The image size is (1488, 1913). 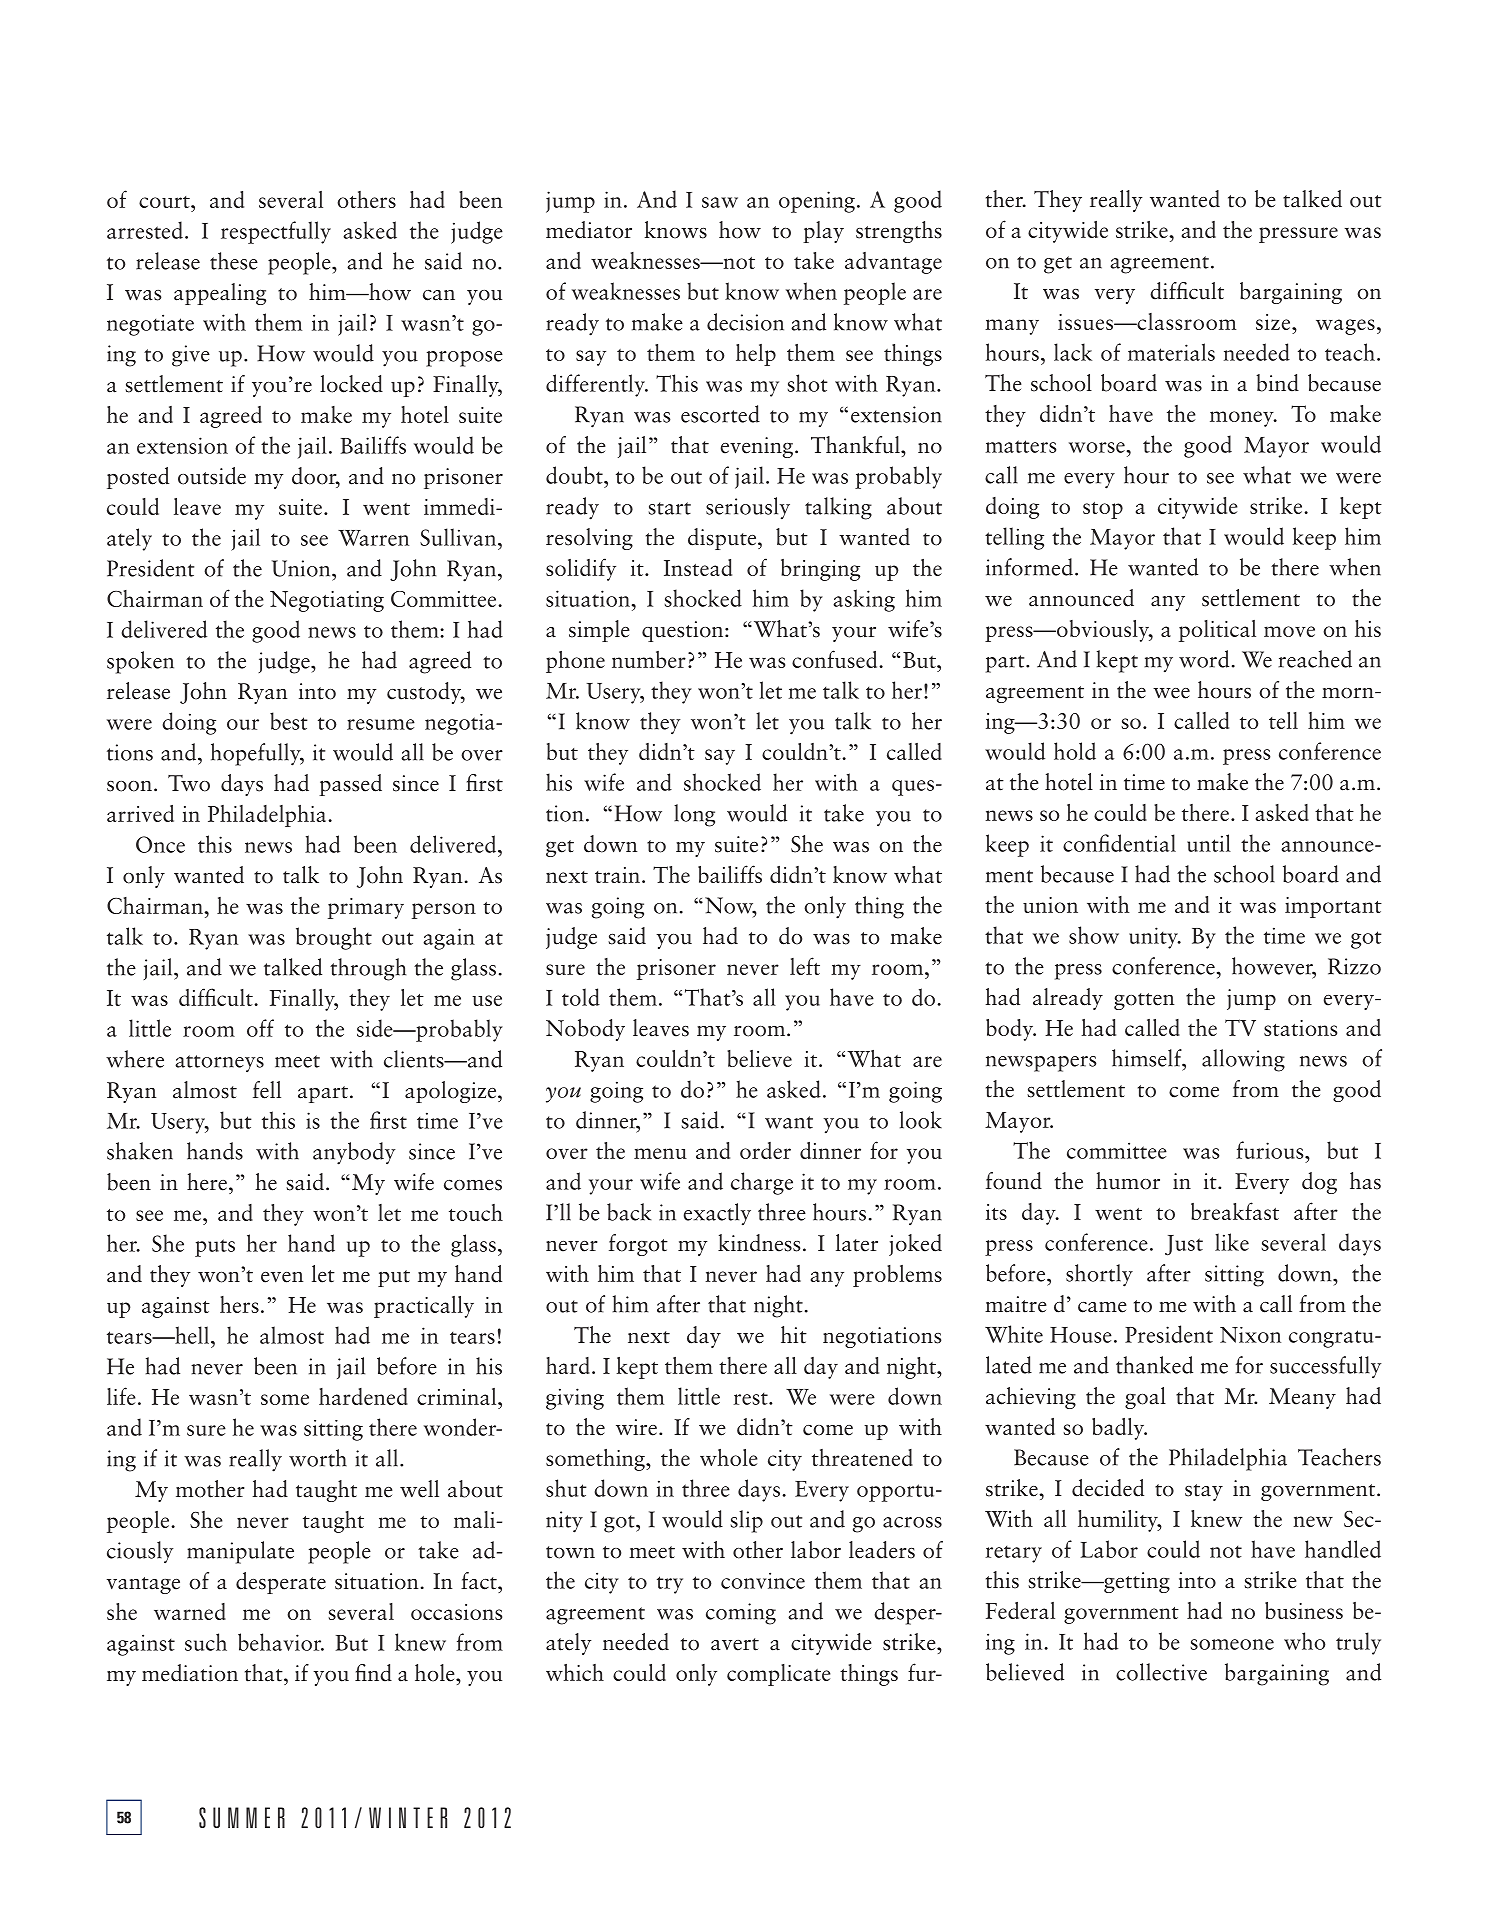 I want to click on respectfully, so click(x=276, y=232).
